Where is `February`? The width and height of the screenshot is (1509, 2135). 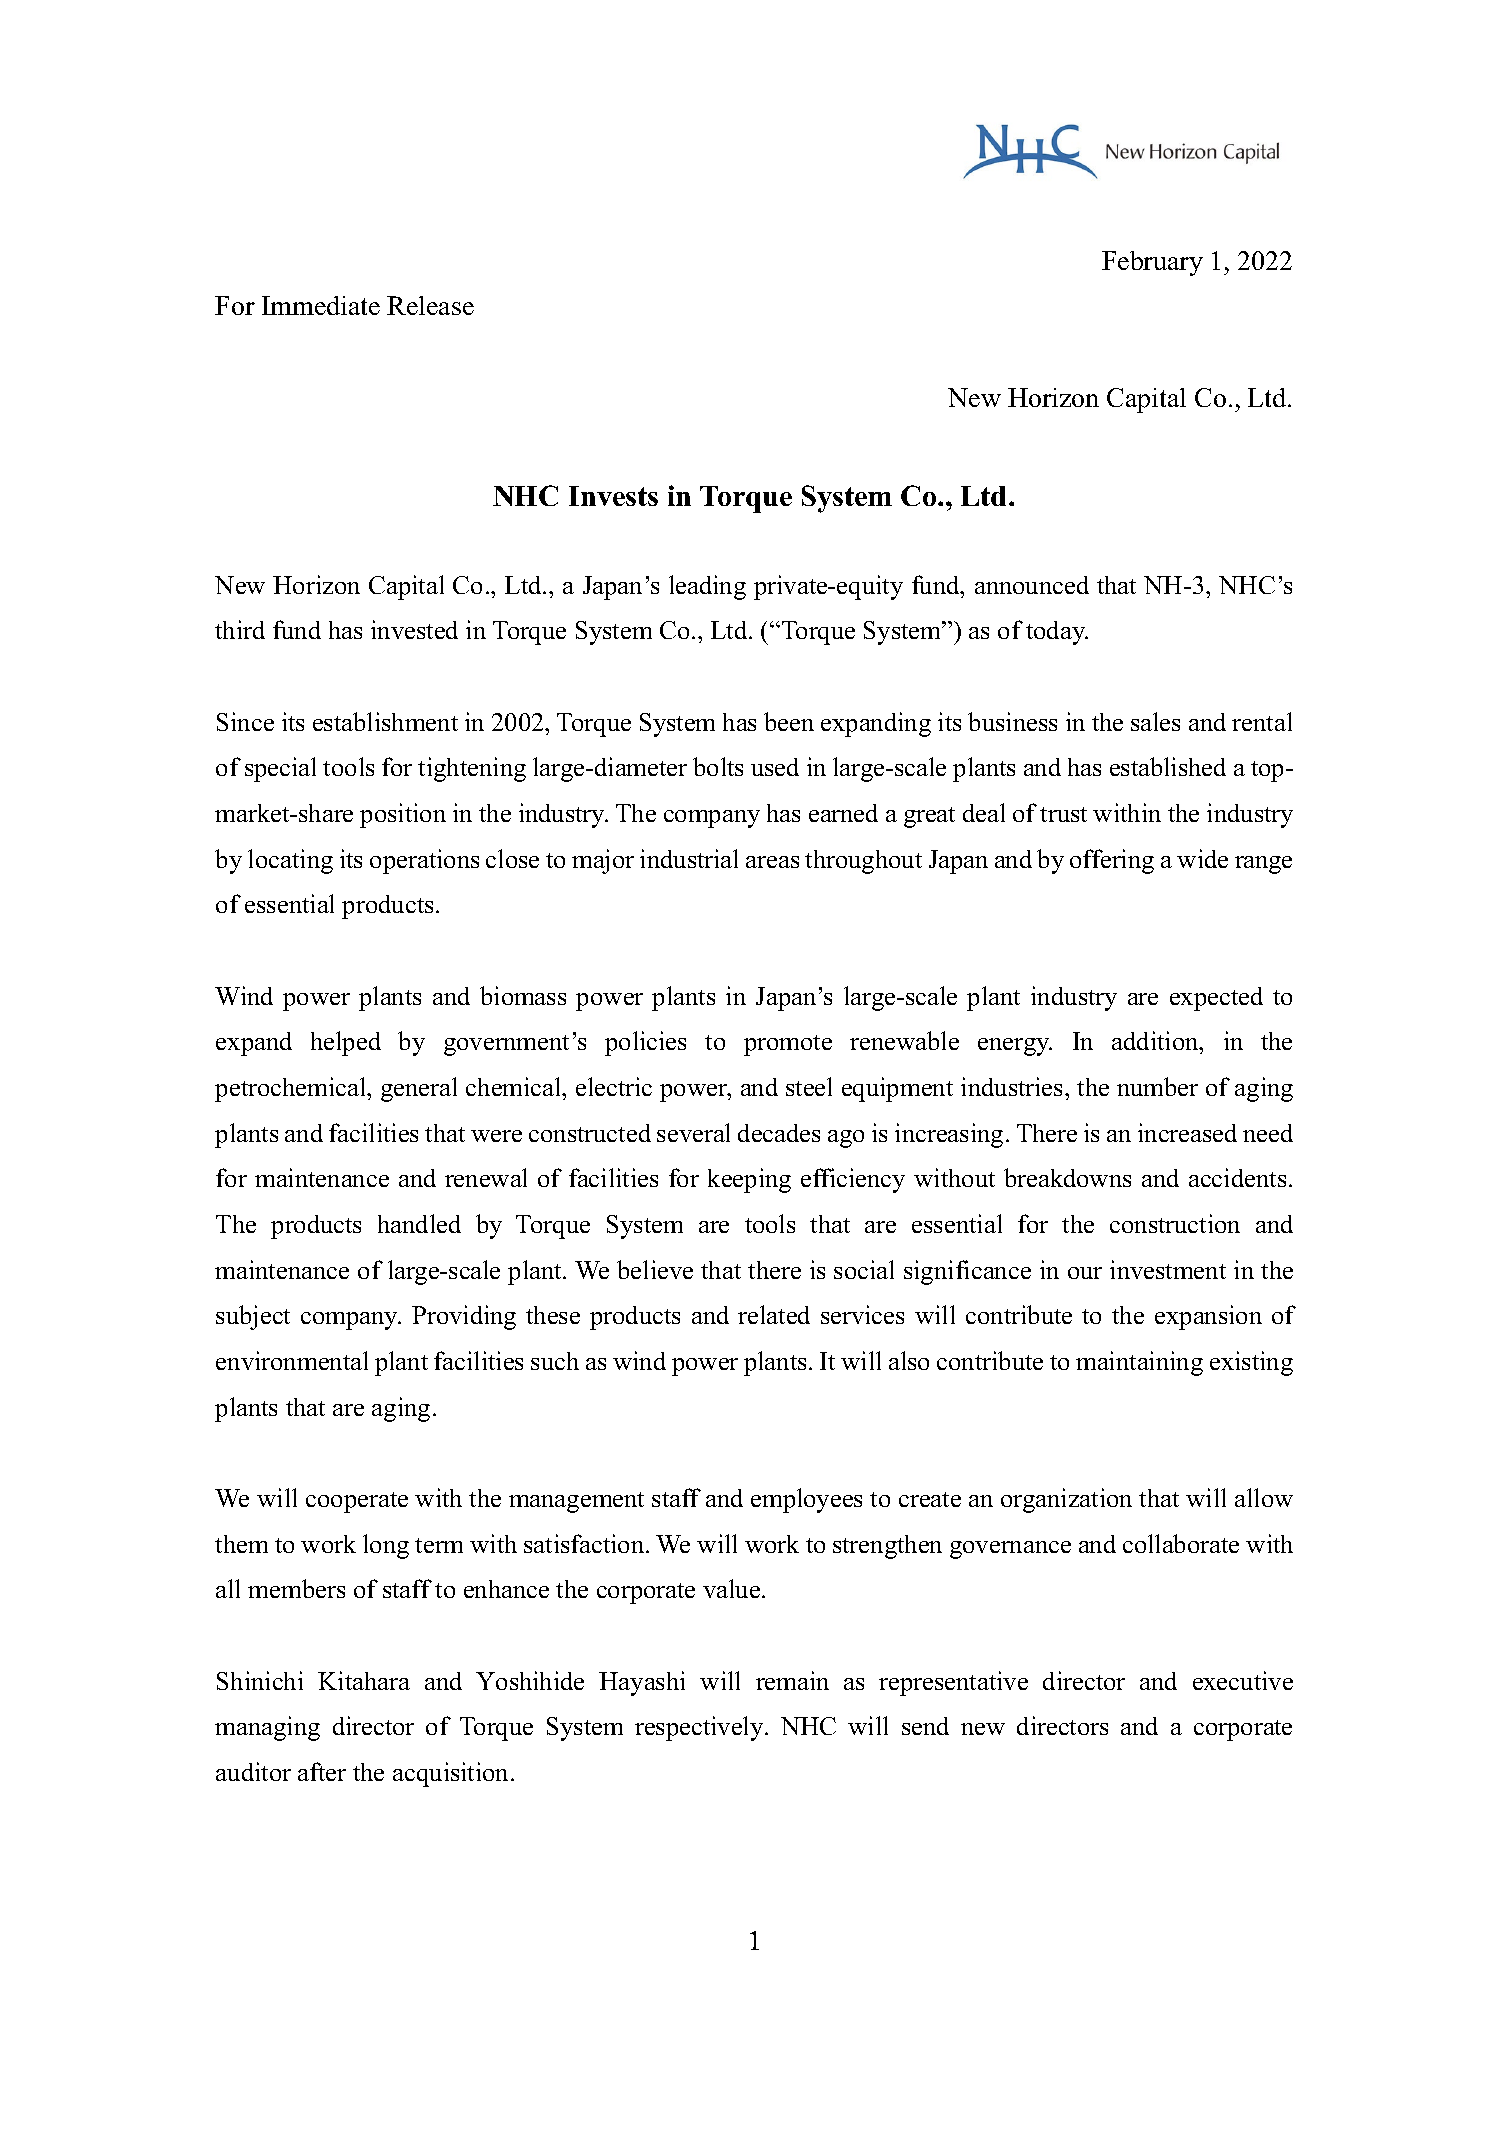 February is located at coordinates (1152, 263).
